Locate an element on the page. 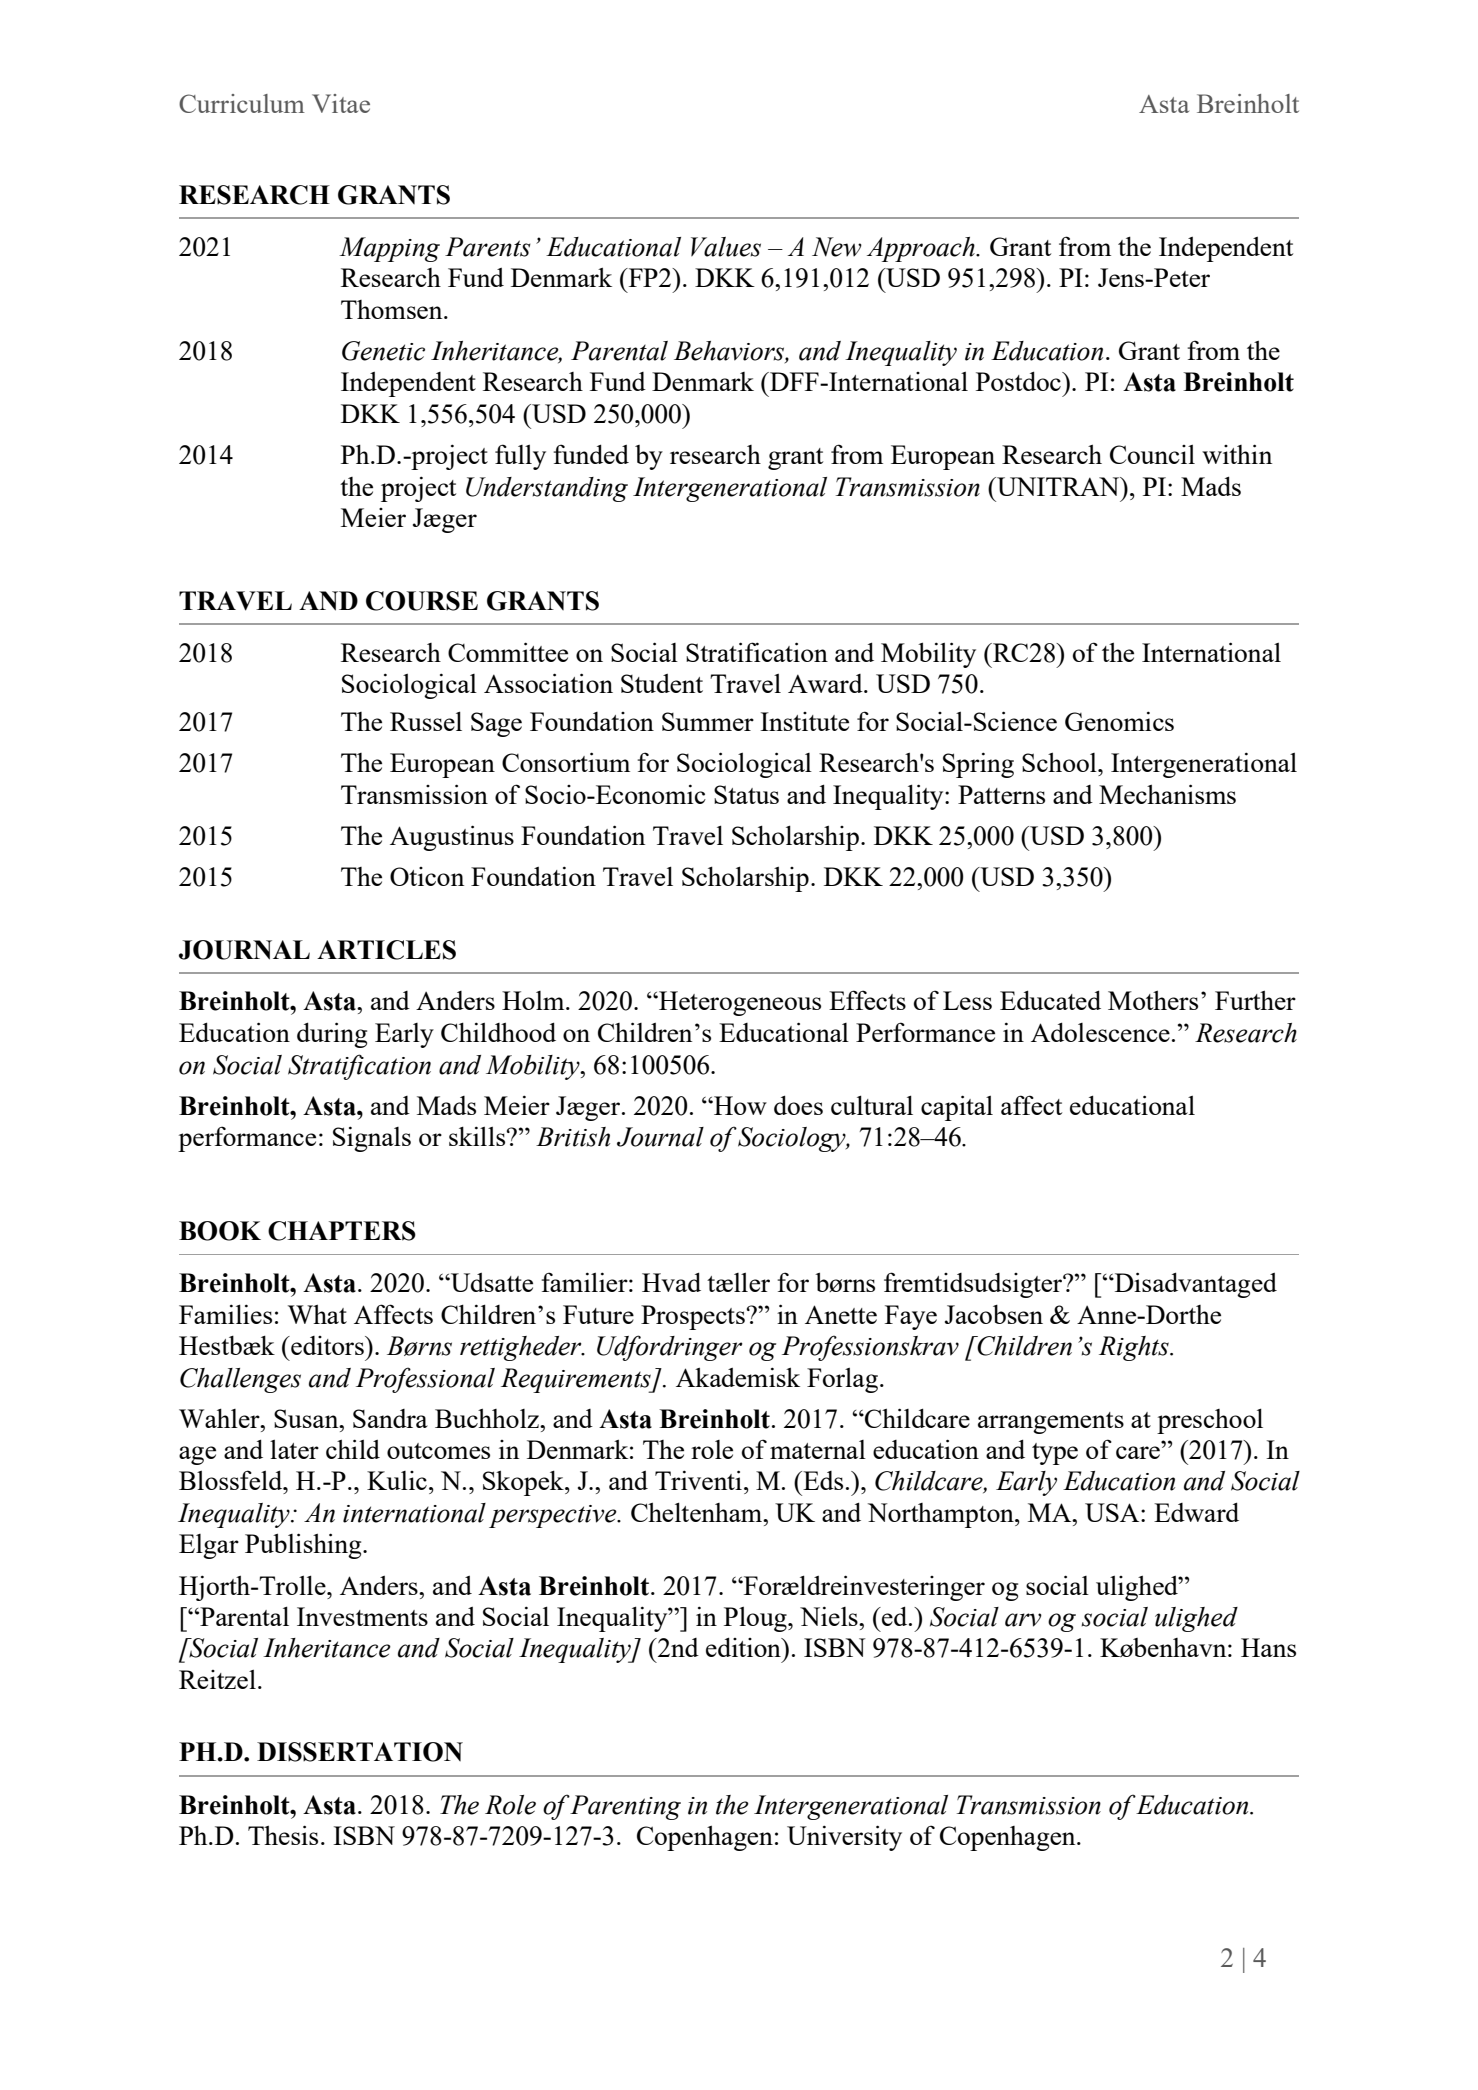 The height and width of the document is (2090, 1478). Approach is located at coordinates (922, 249).
